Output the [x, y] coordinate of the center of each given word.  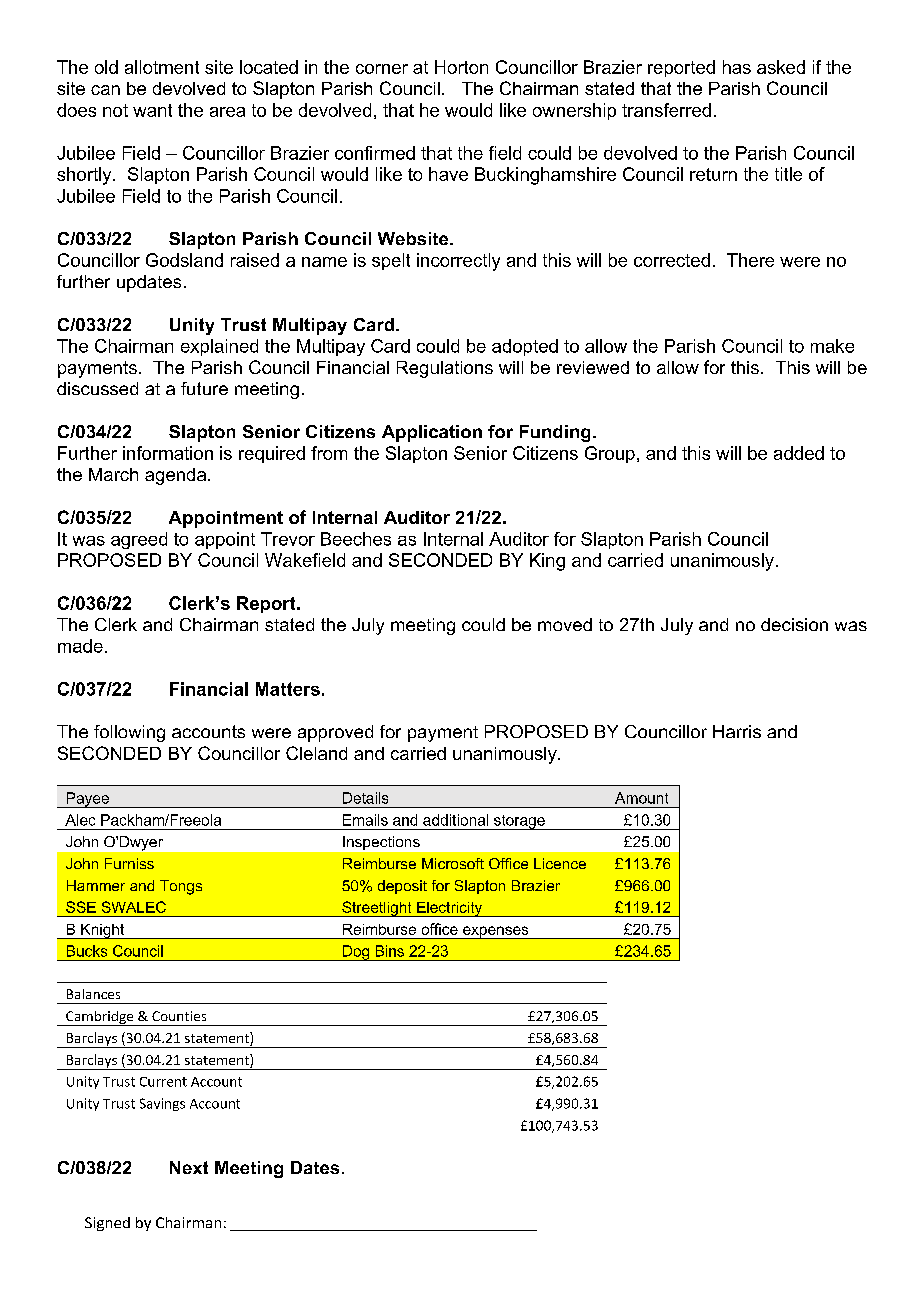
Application [432, 433]
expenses [496, 932]
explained [219, 347]
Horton [461, 67]
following [129, 733]
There [750, 260]
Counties [179, 1016]
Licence [560, 863]
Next [189, 1167]
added [799, 453]
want [152, 110]
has [737, 67]
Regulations [445, 369]
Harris [737, 731]
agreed [139, 540]
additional [455, 820]
